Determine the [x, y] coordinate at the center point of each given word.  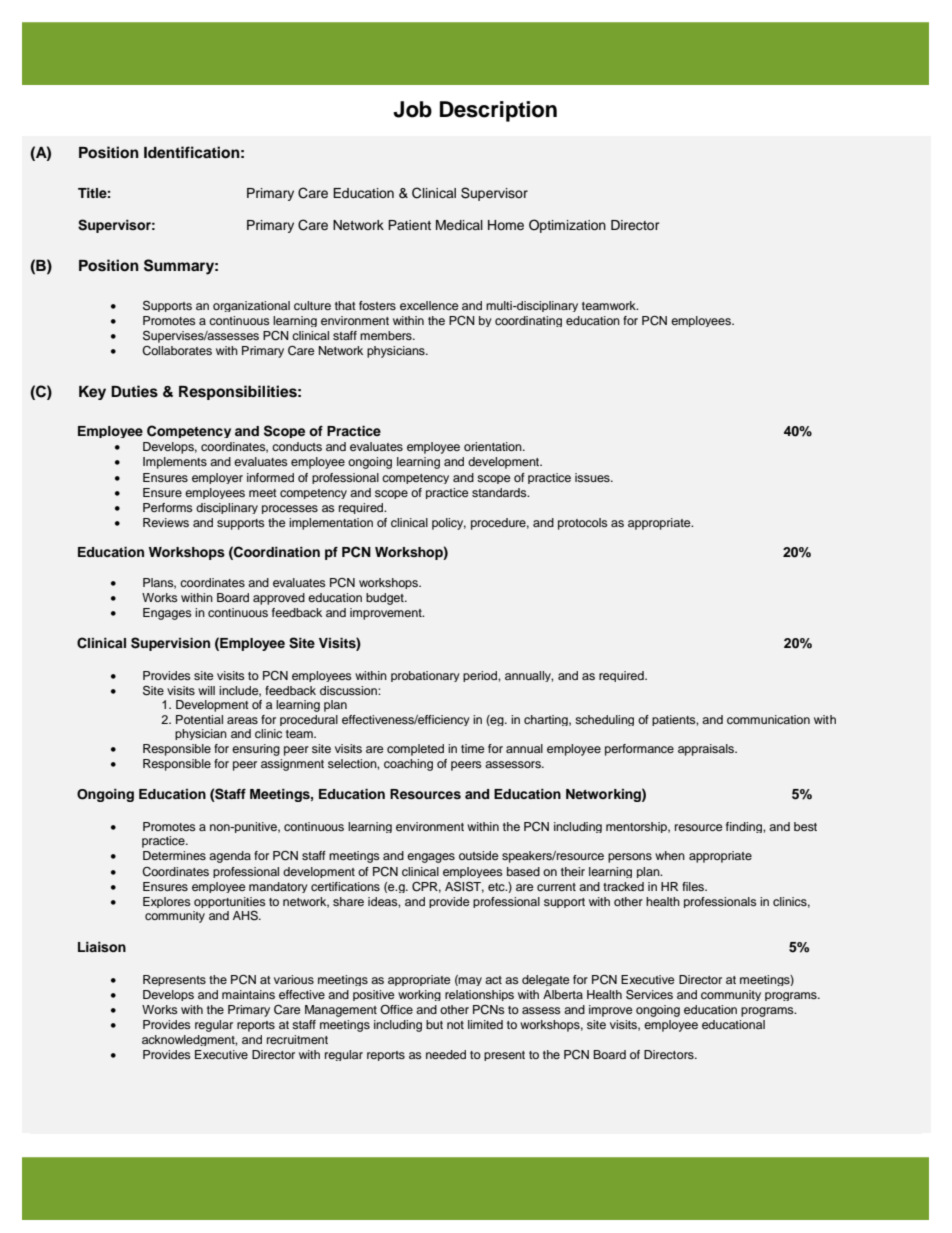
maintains [248, 994]
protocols [583, 524]
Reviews [166, 522]
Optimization [567, 226]
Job [412, 109]
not [455, 1025]
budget [386, 599]
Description [498, 111]
